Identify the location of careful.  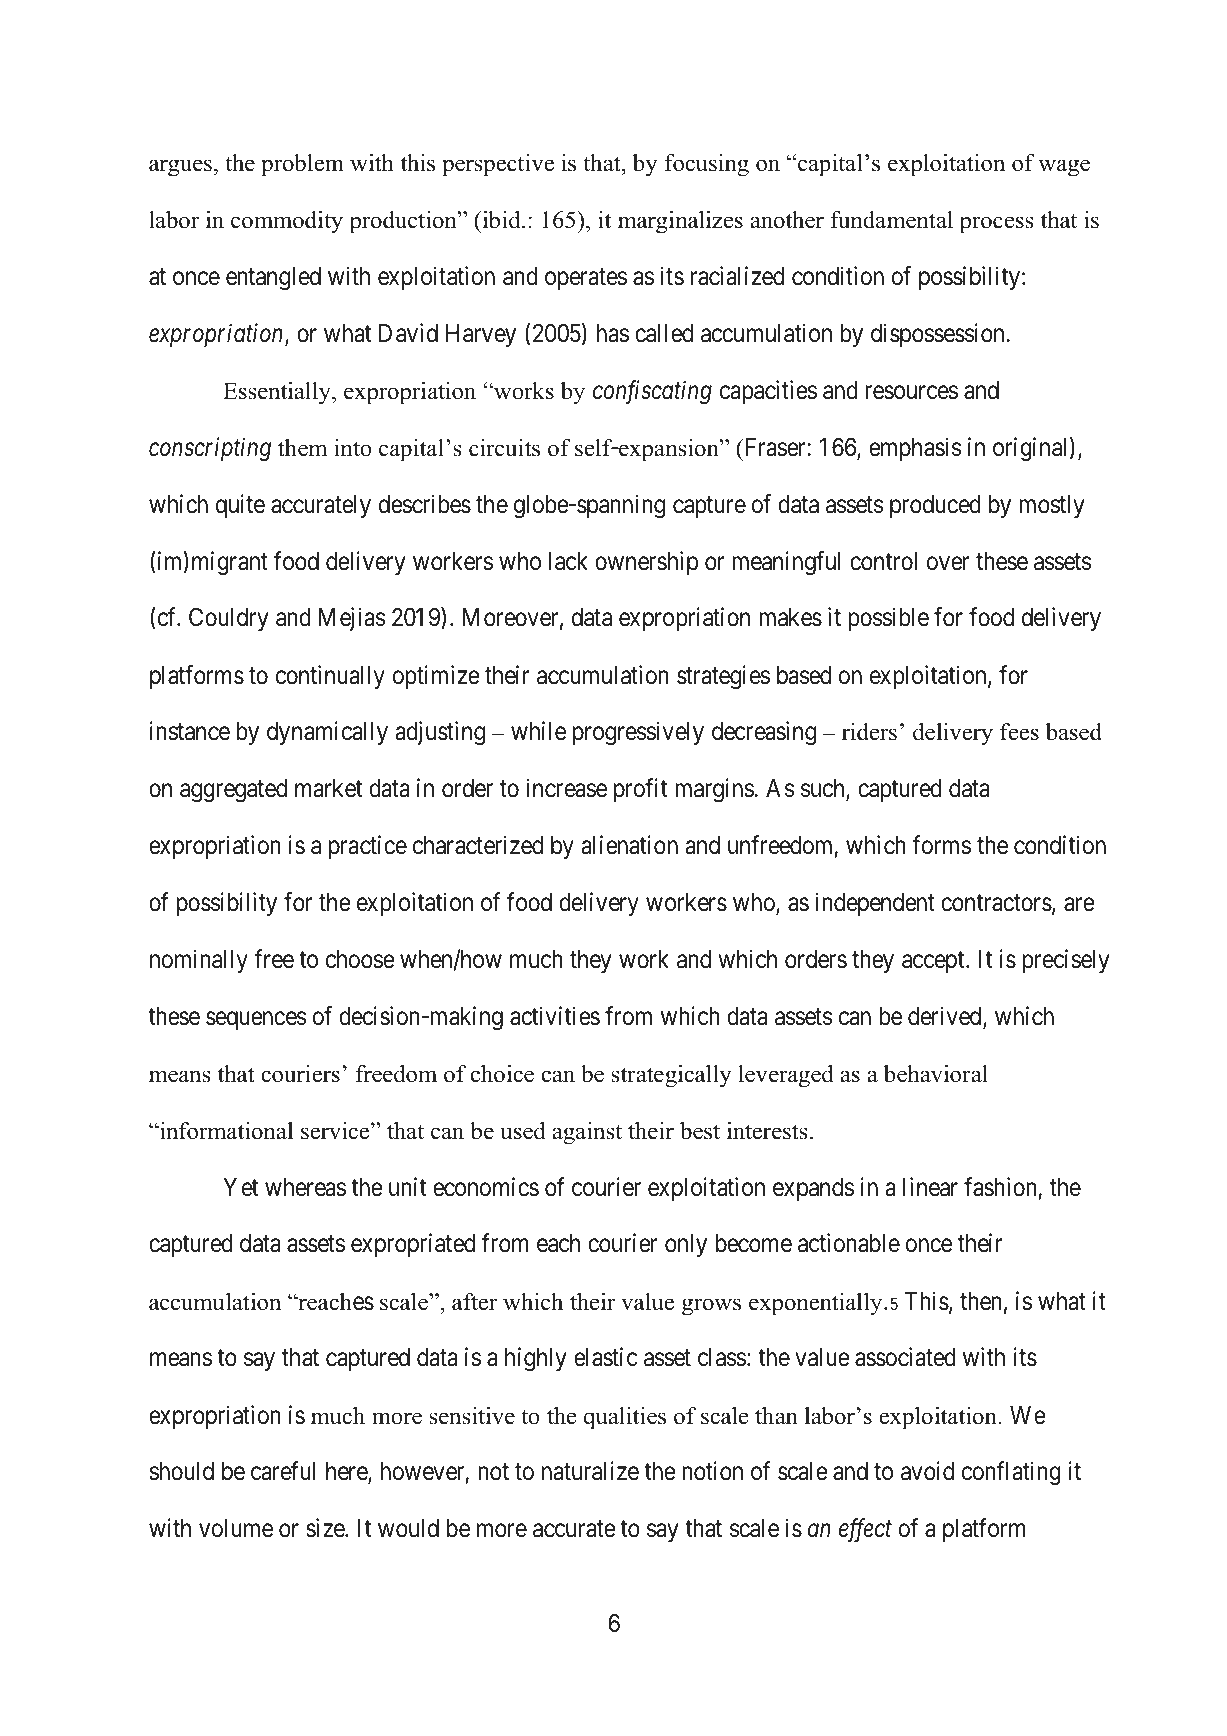
(283, 1471).
